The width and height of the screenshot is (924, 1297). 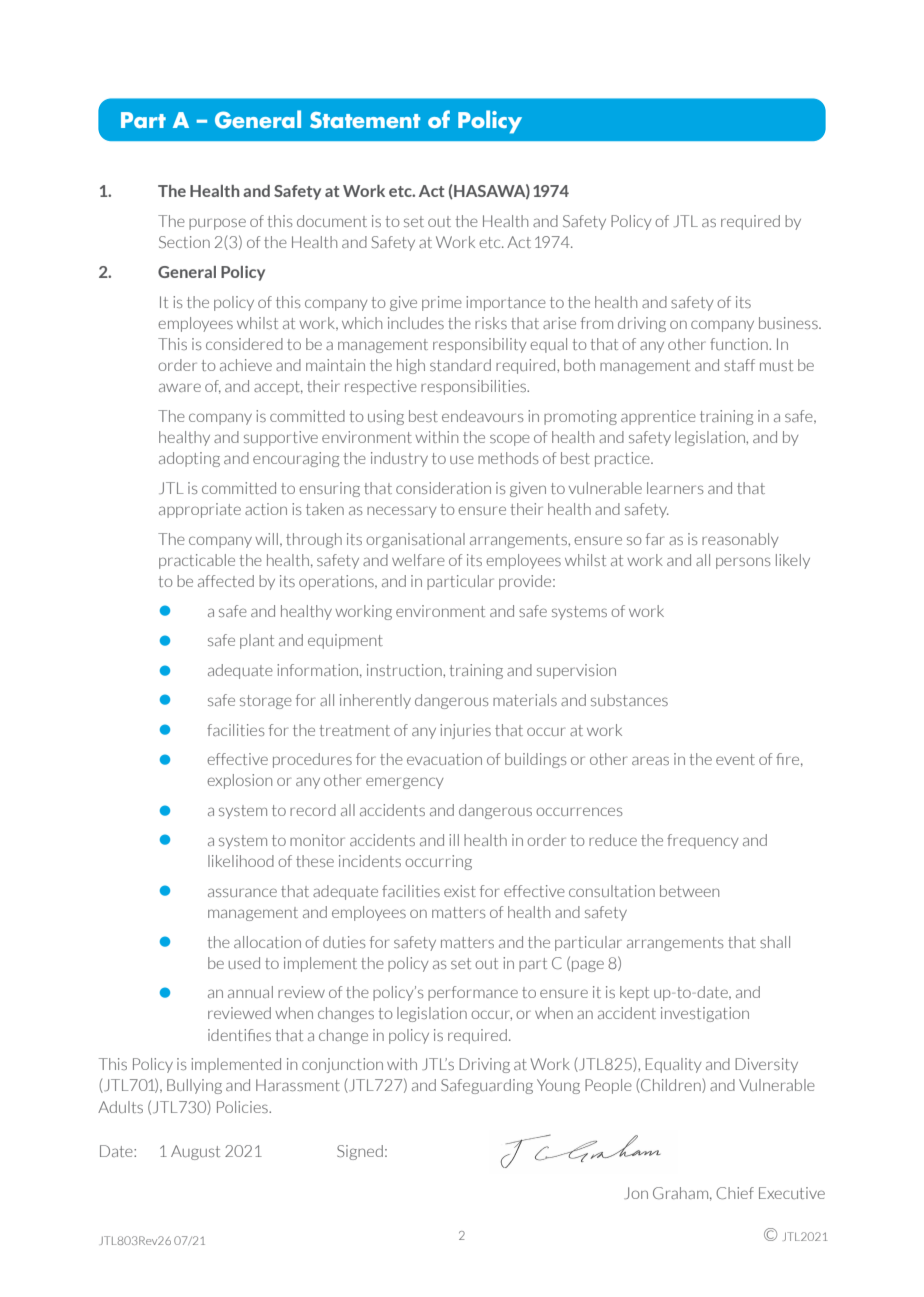 What do you see at coordinates (360, 1152) in the screenshot?
I see `Signed` at bounding box center [360, 1152].
